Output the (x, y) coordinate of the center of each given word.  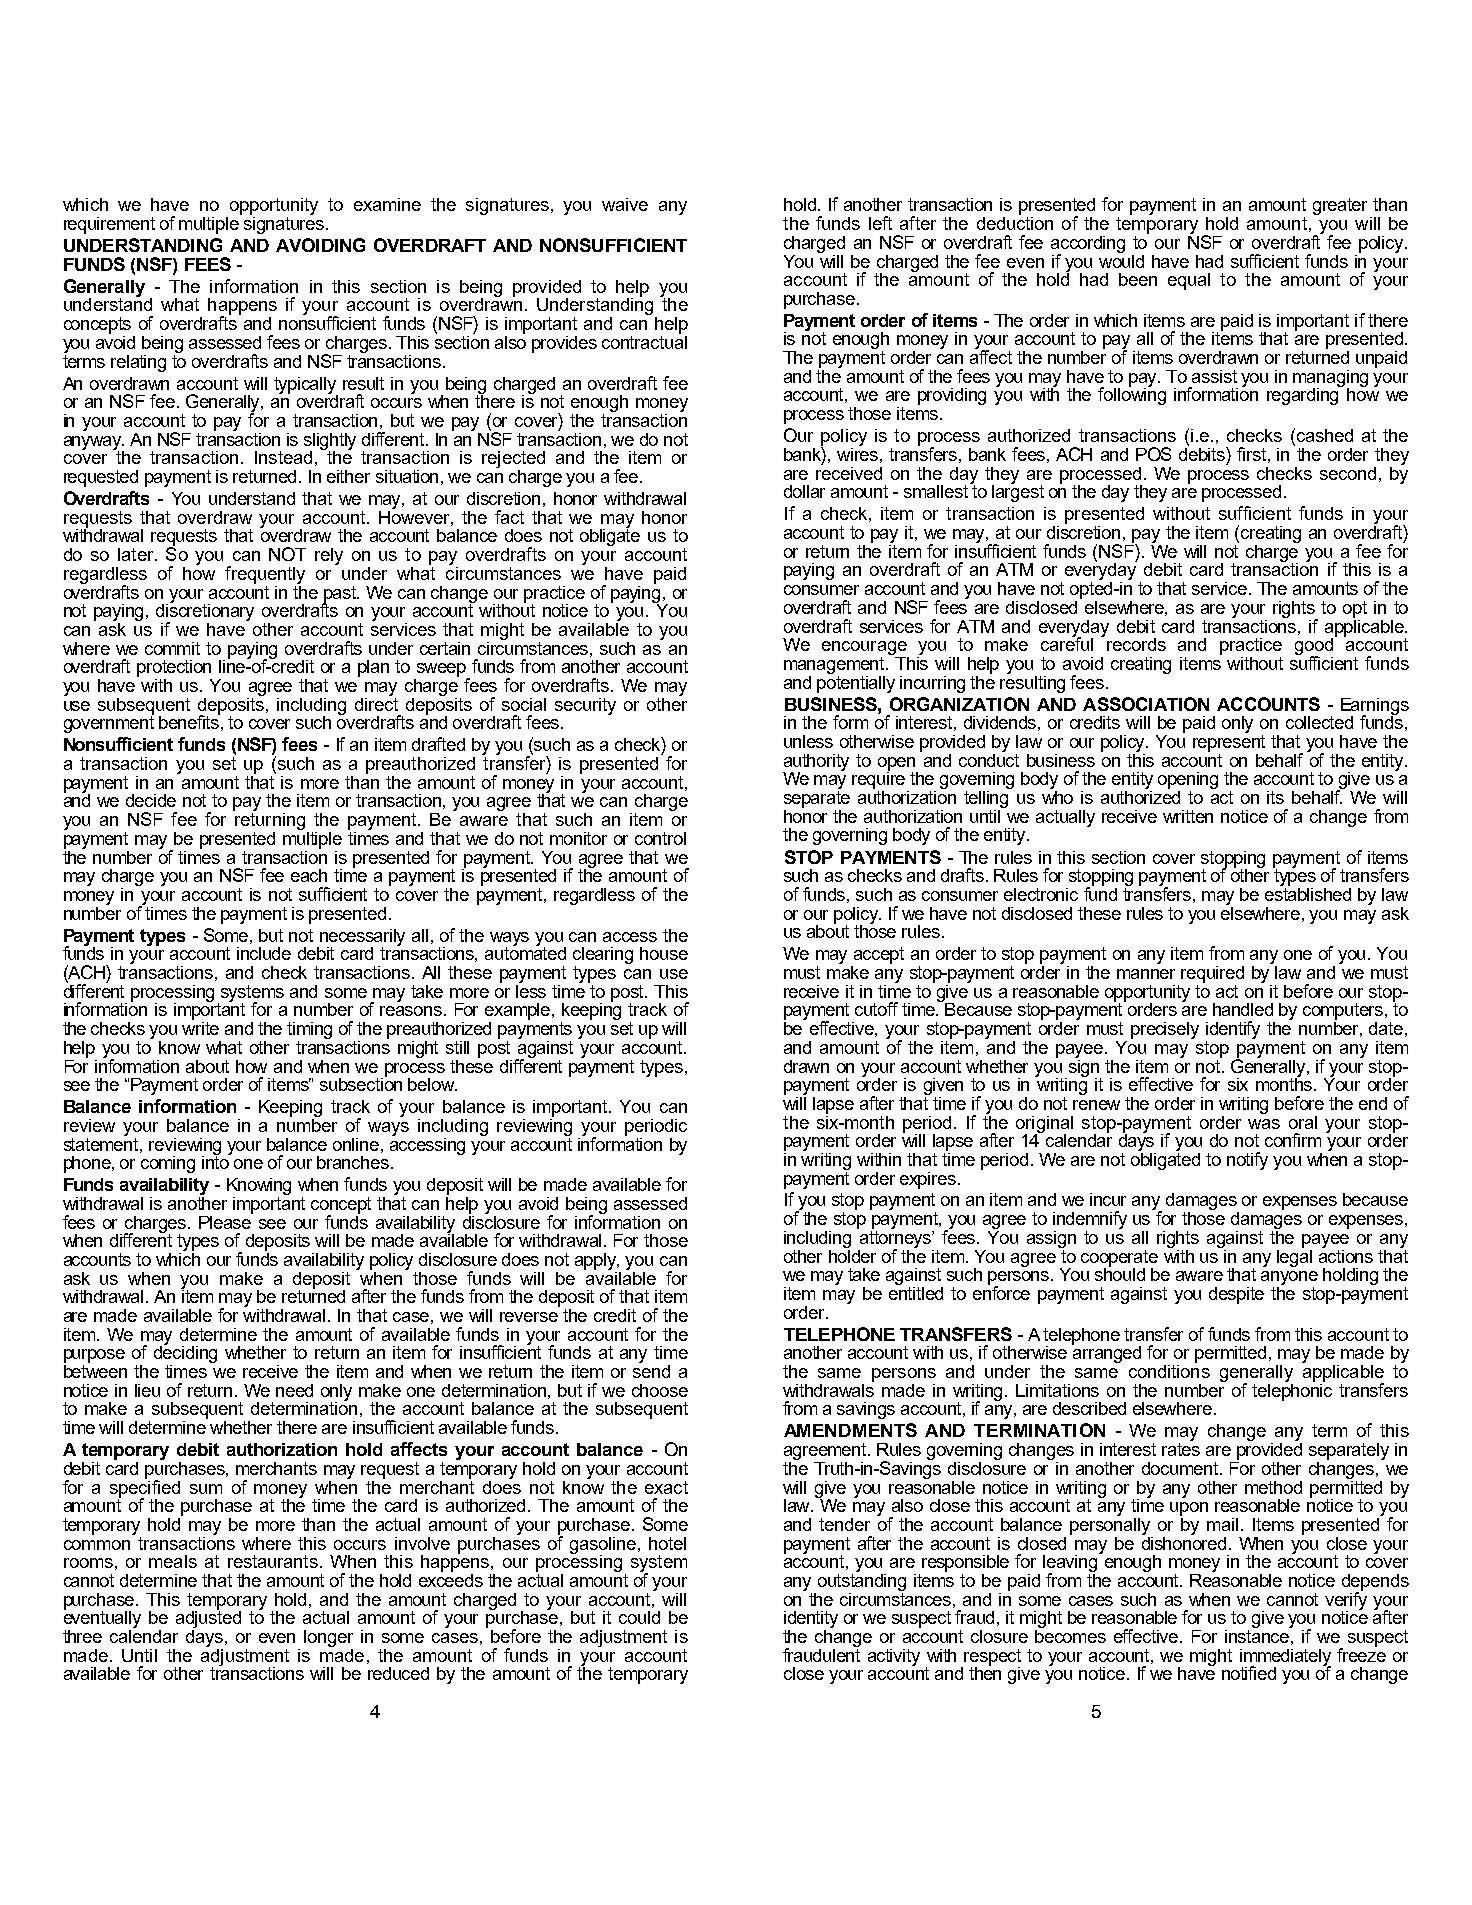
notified (1249, 1673)
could (639, 1617)
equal (1189, 281)
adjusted (208, 1619)
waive (625, 204)
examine (387, 204)
